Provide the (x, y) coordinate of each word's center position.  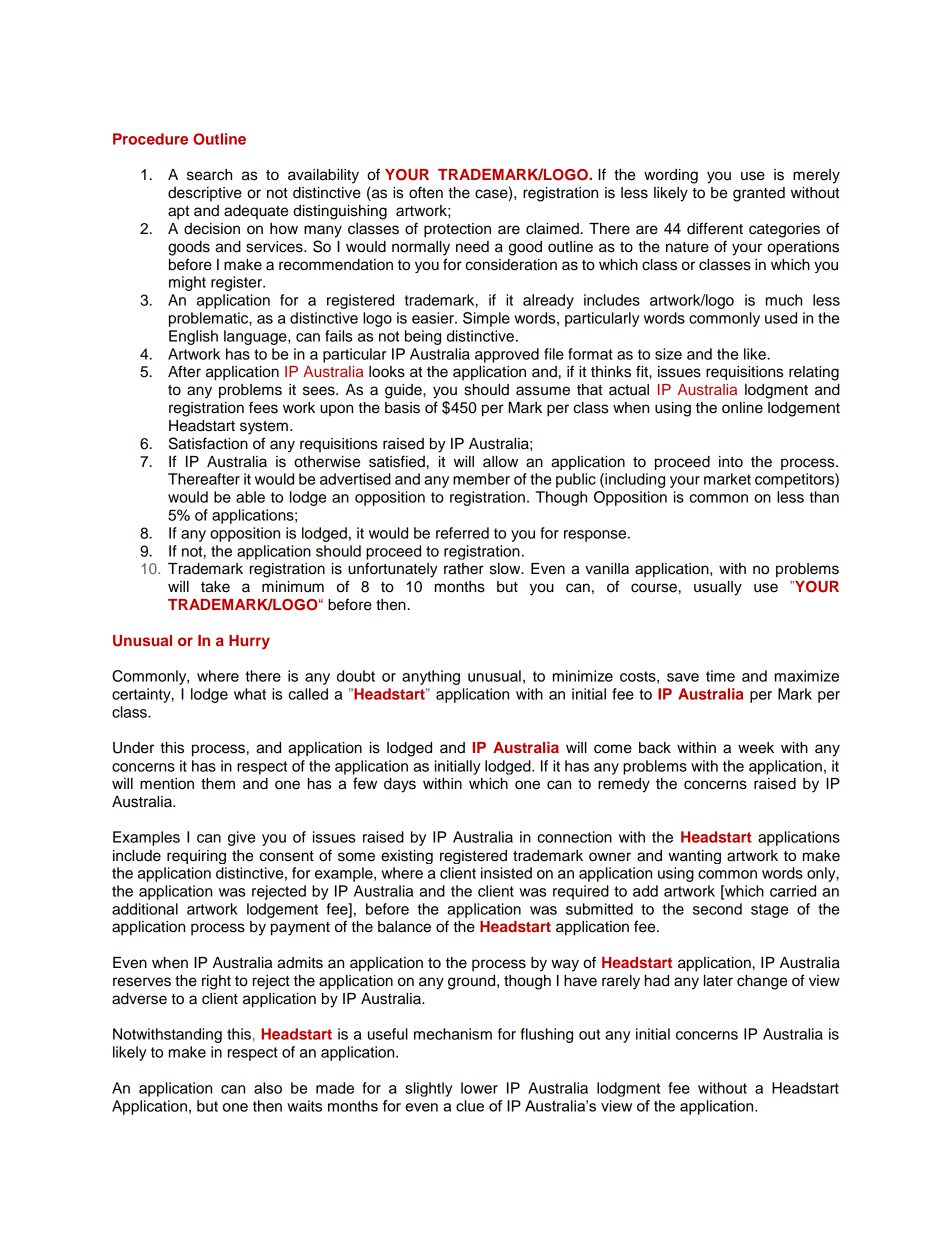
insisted (506, 873)
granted (759, 194)
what (250, 694)
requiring (196, 857)
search (209, 175)
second (717, 909)
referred (462, 533)
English (193, 337)
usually (718, 588)
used (781, 318)
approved (507, 355)
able (250, 497)
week (756, 748)
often (426, 192)
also (268, 1088)
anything (431, 677)
